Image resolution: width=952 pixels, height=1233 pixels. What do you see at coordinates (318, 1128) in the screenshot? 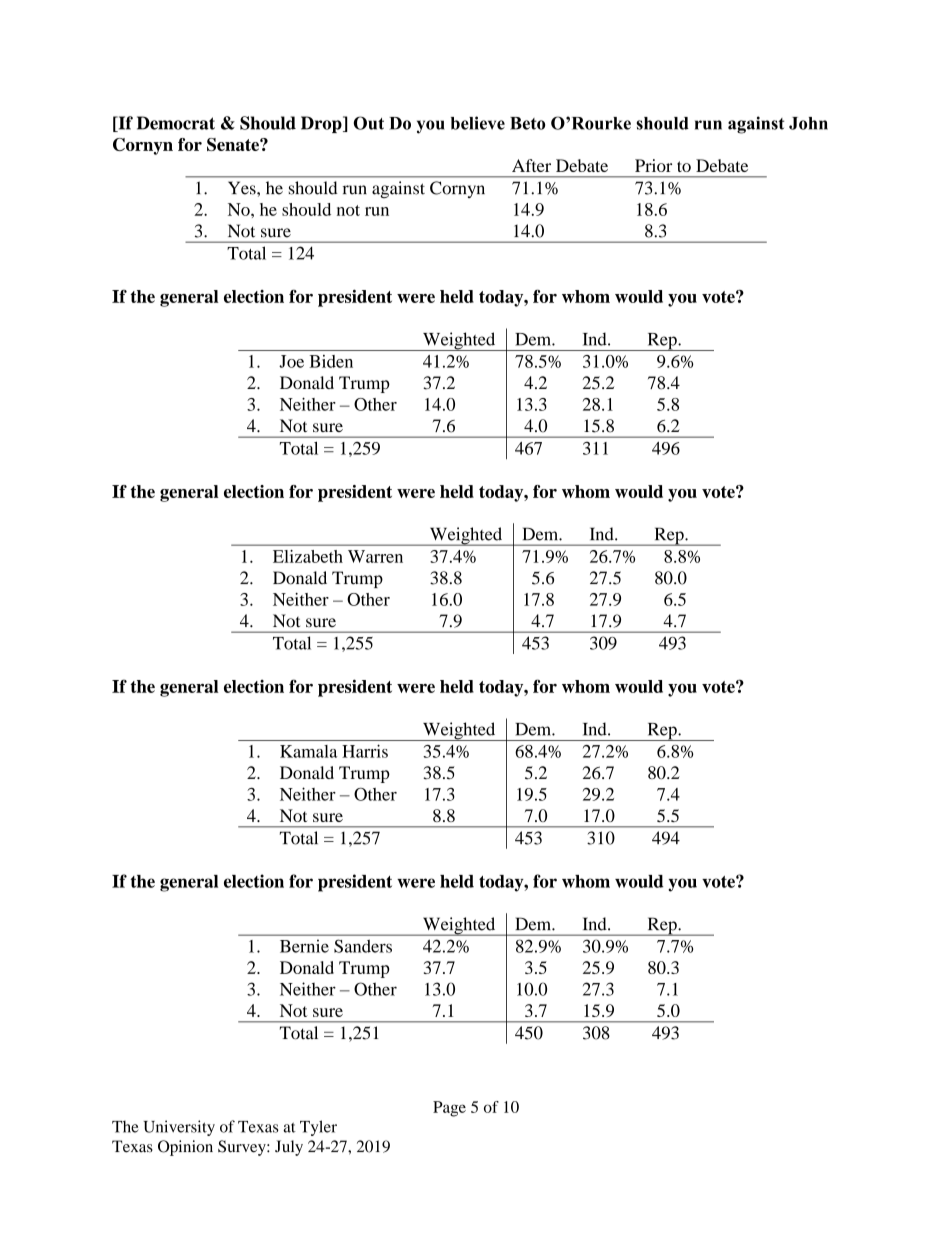
I see `Tyler` at bounding box center [318, 1128].
